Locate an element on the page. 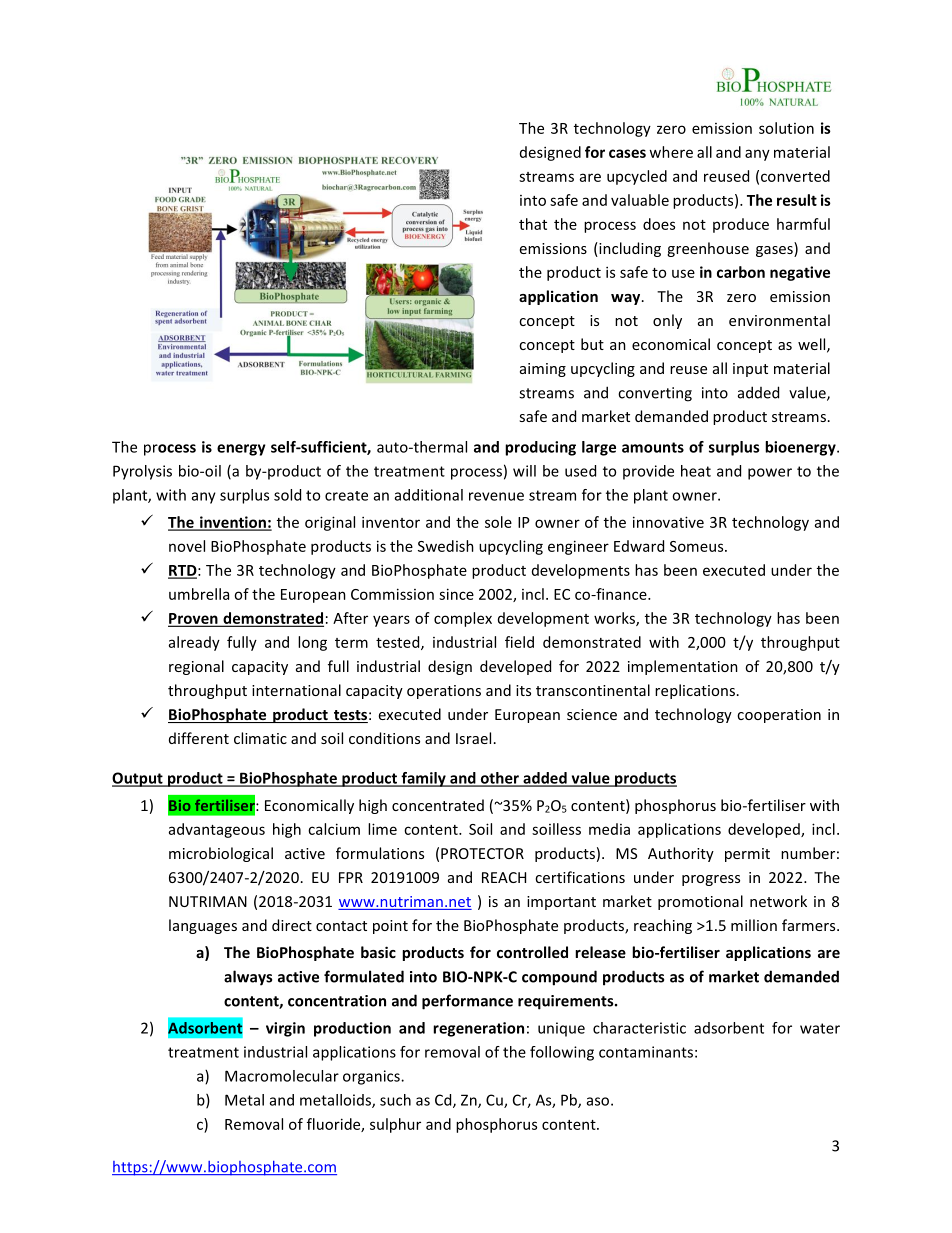  Proven is located at coordinates (194, 620).
